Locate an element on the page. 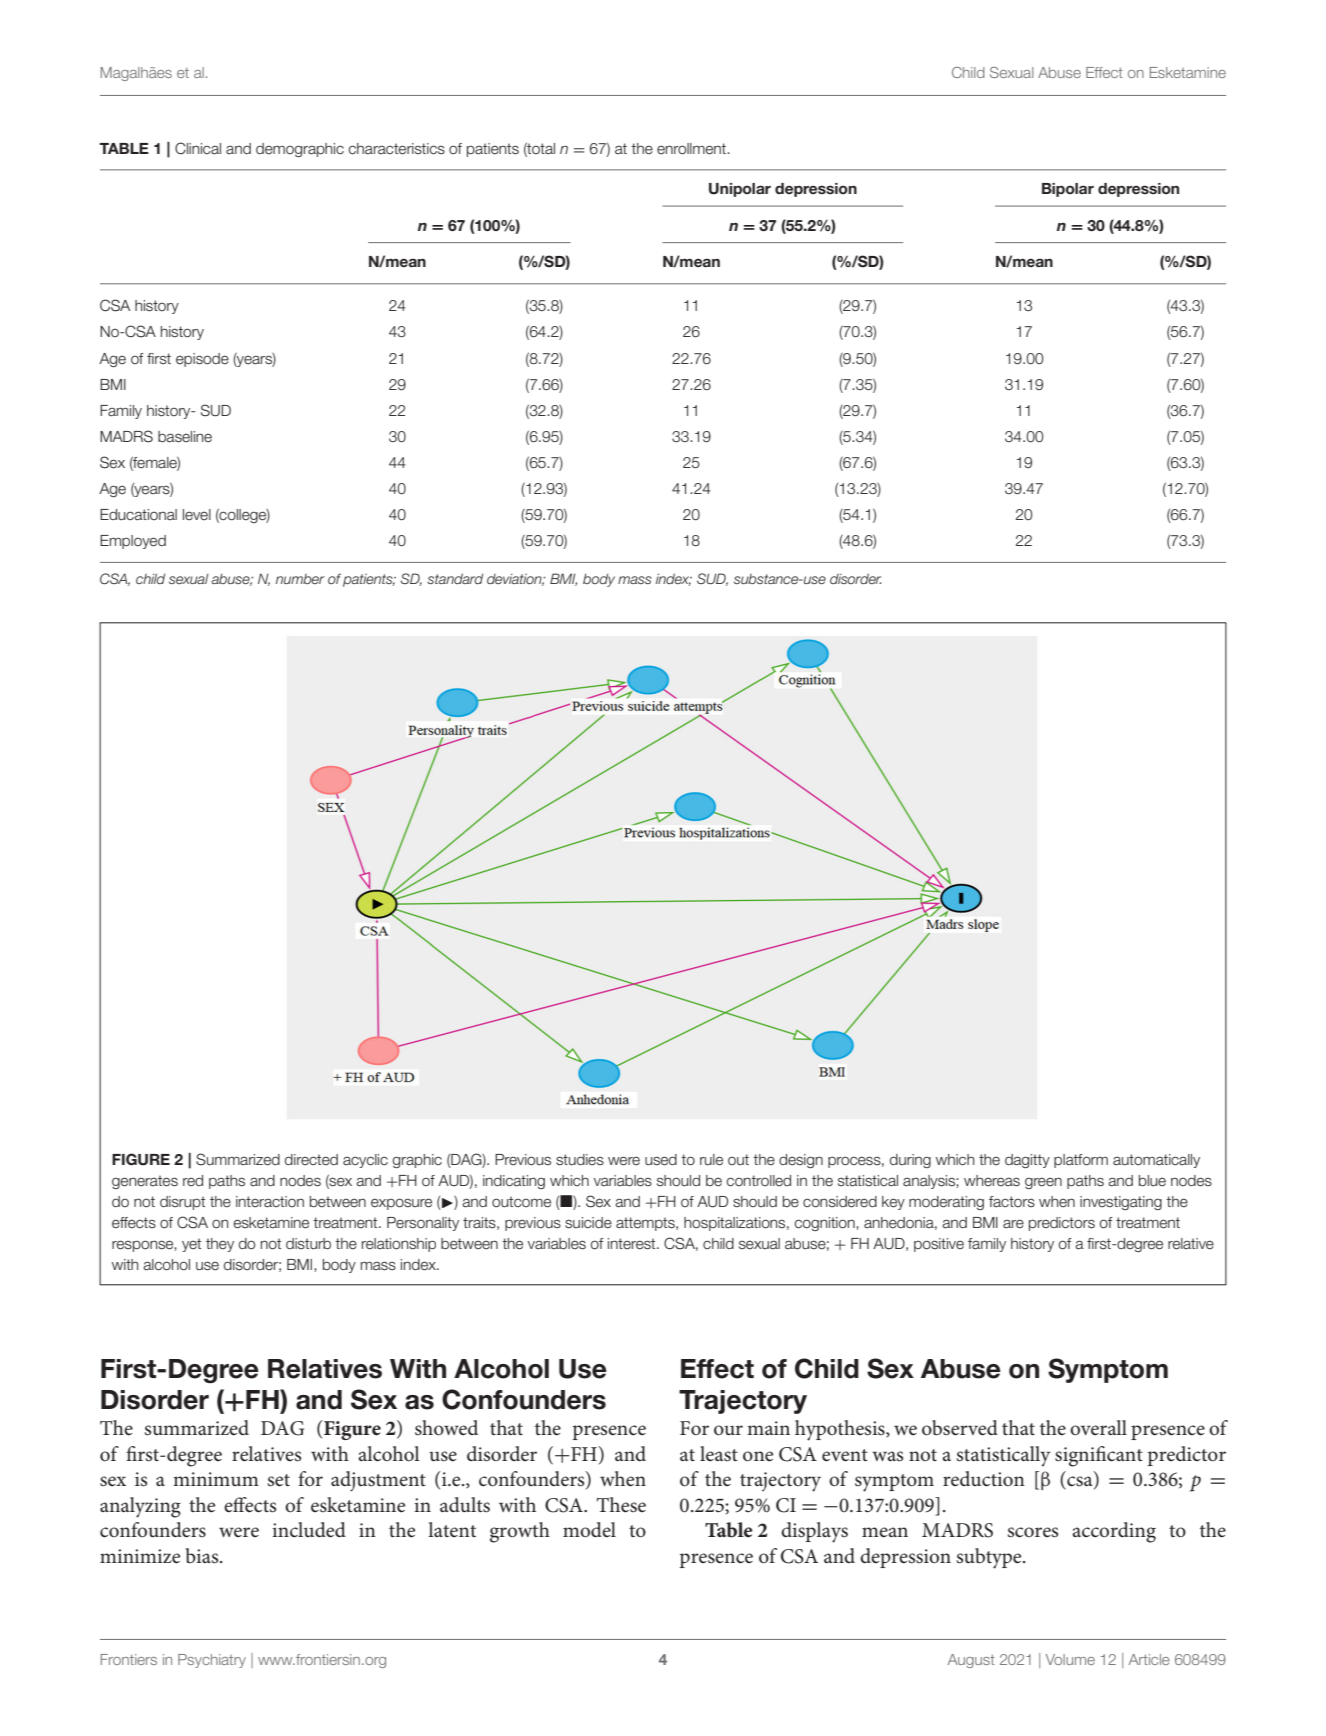 The width and height of the image is (1326, 1736). Psychiatry is located at coordinates (212, 1661).
